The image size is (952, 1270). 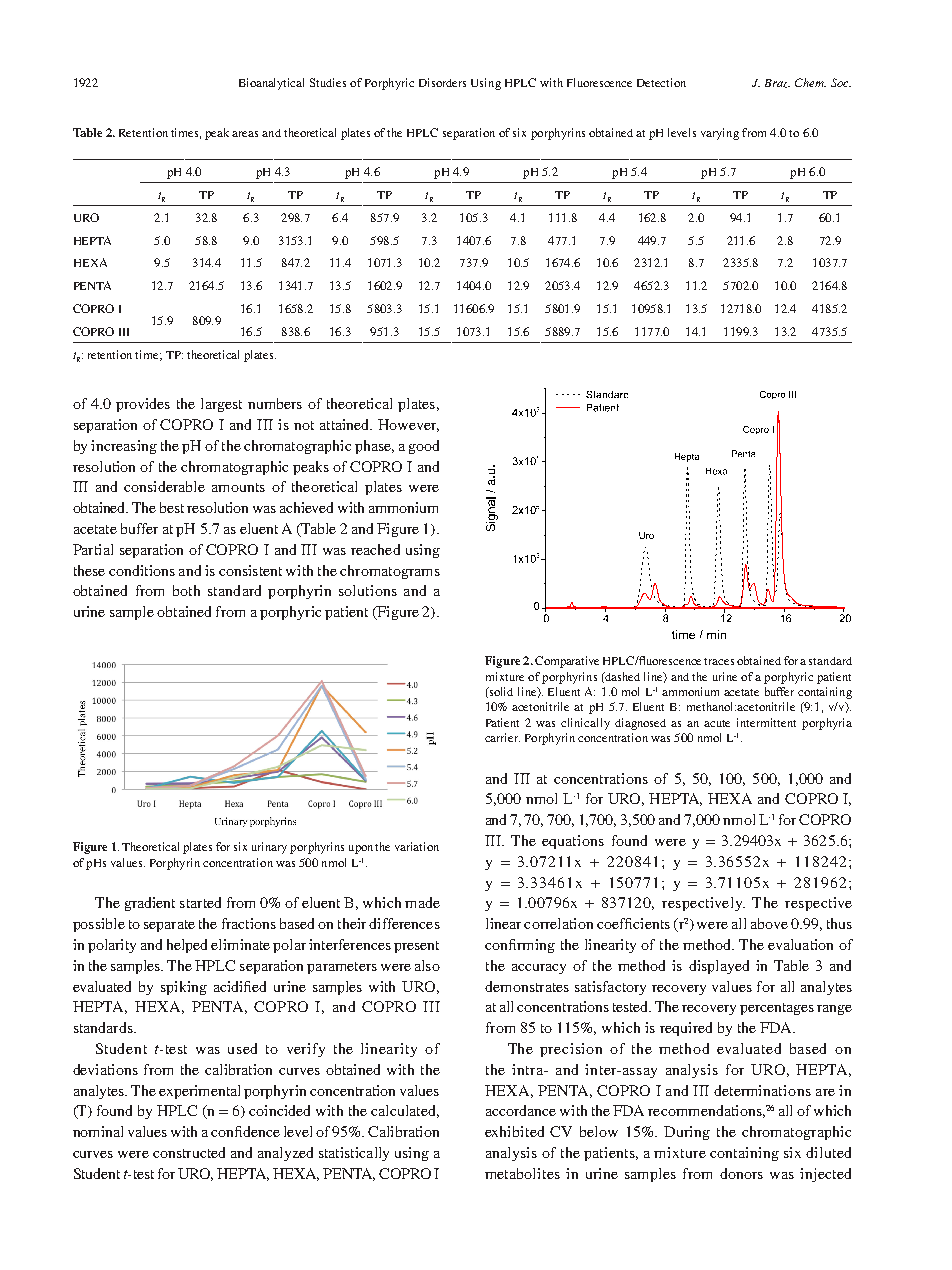 What do you see at coordinates (189, 1152) in the document?
I see `constructed` at bounding box center [189, 1152].
